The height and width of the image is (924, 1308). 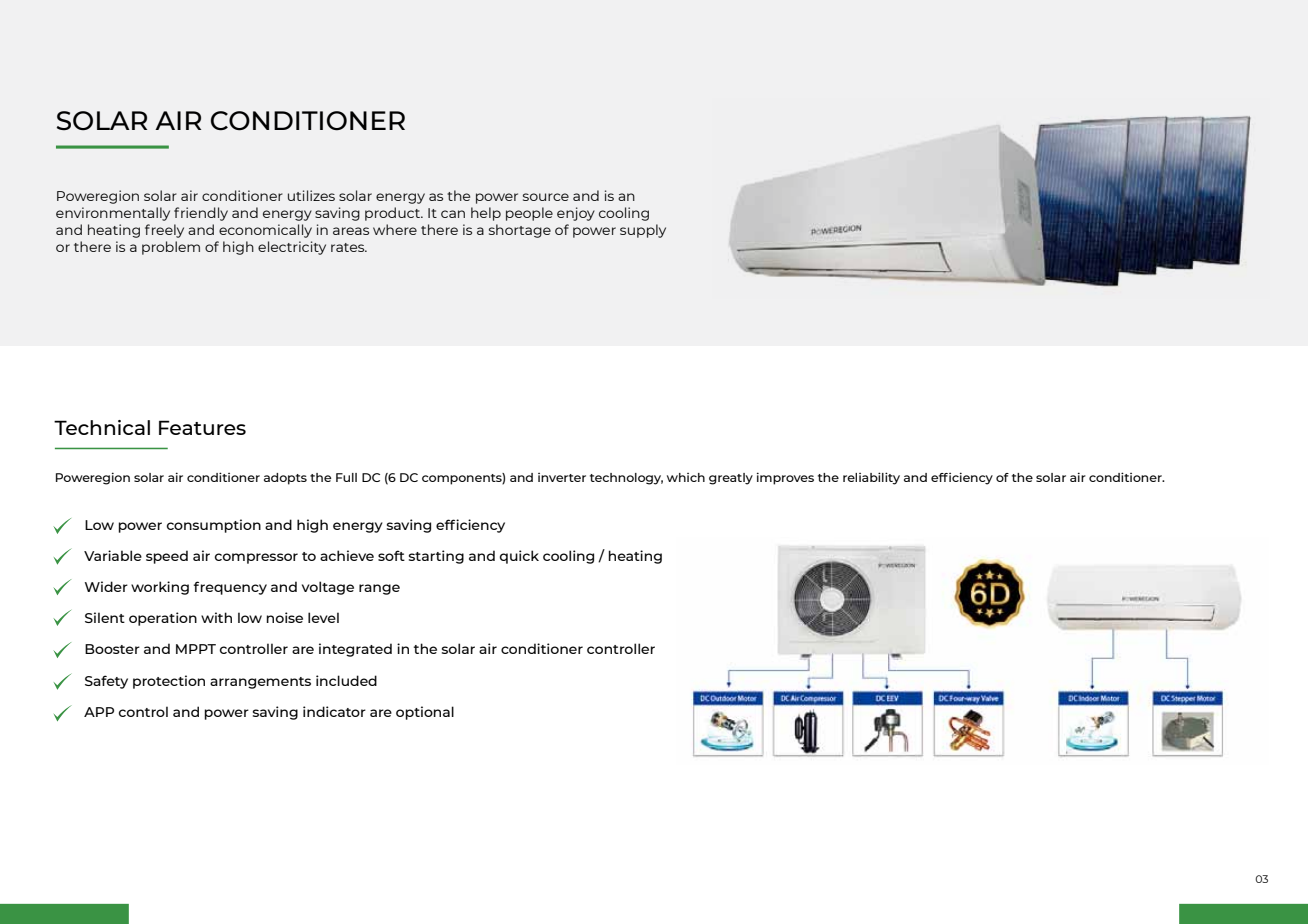 What do you see at coordinates (169, 682) in the image?
I see `protection` at bounding box center [169, 682].
